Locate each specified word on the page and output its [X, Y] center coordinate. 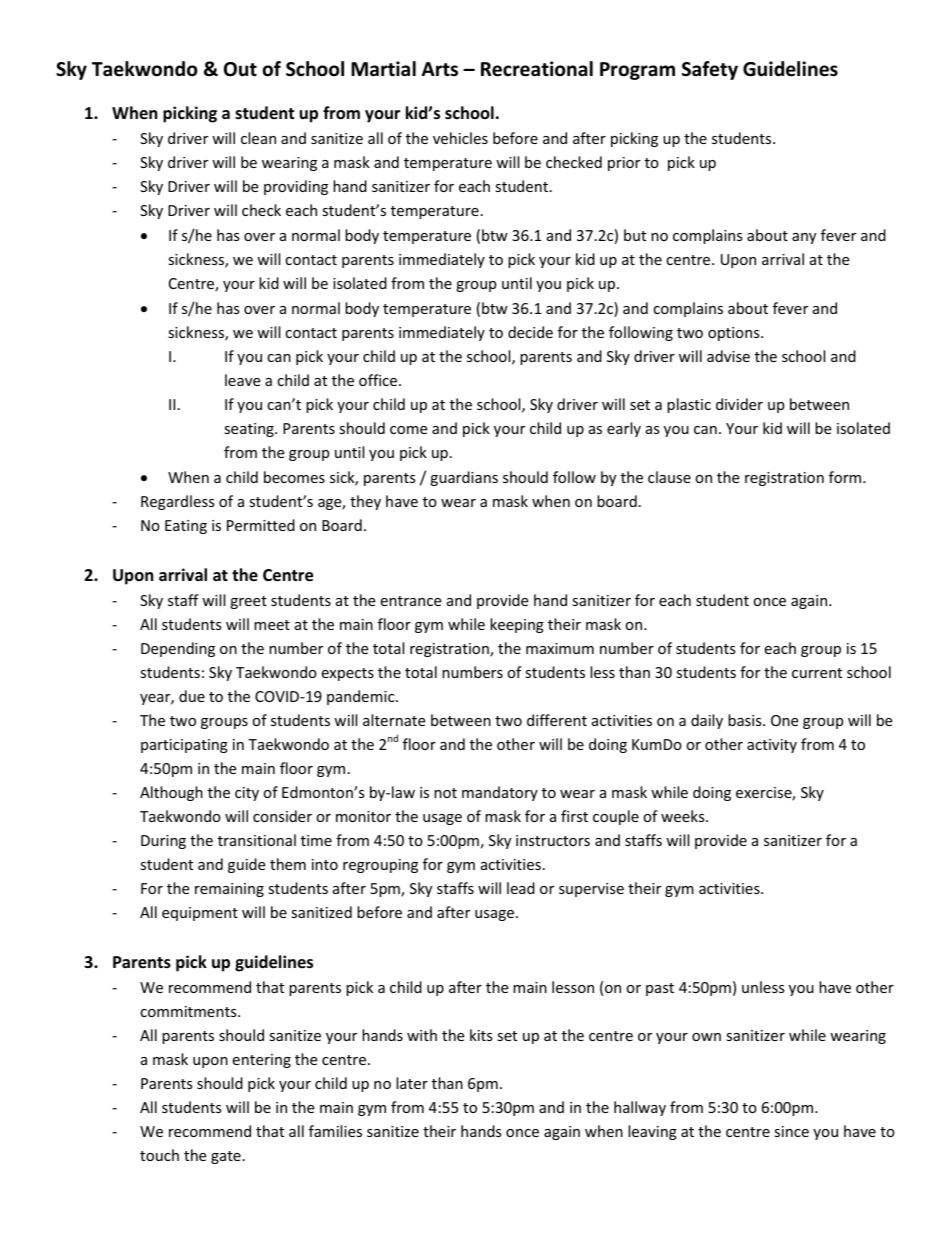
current [817, 673]
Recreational [537, 69]
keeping [517, 625]
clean [258, 138]
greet [248, 602]
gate [226, 1157]
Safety [710, 70]
